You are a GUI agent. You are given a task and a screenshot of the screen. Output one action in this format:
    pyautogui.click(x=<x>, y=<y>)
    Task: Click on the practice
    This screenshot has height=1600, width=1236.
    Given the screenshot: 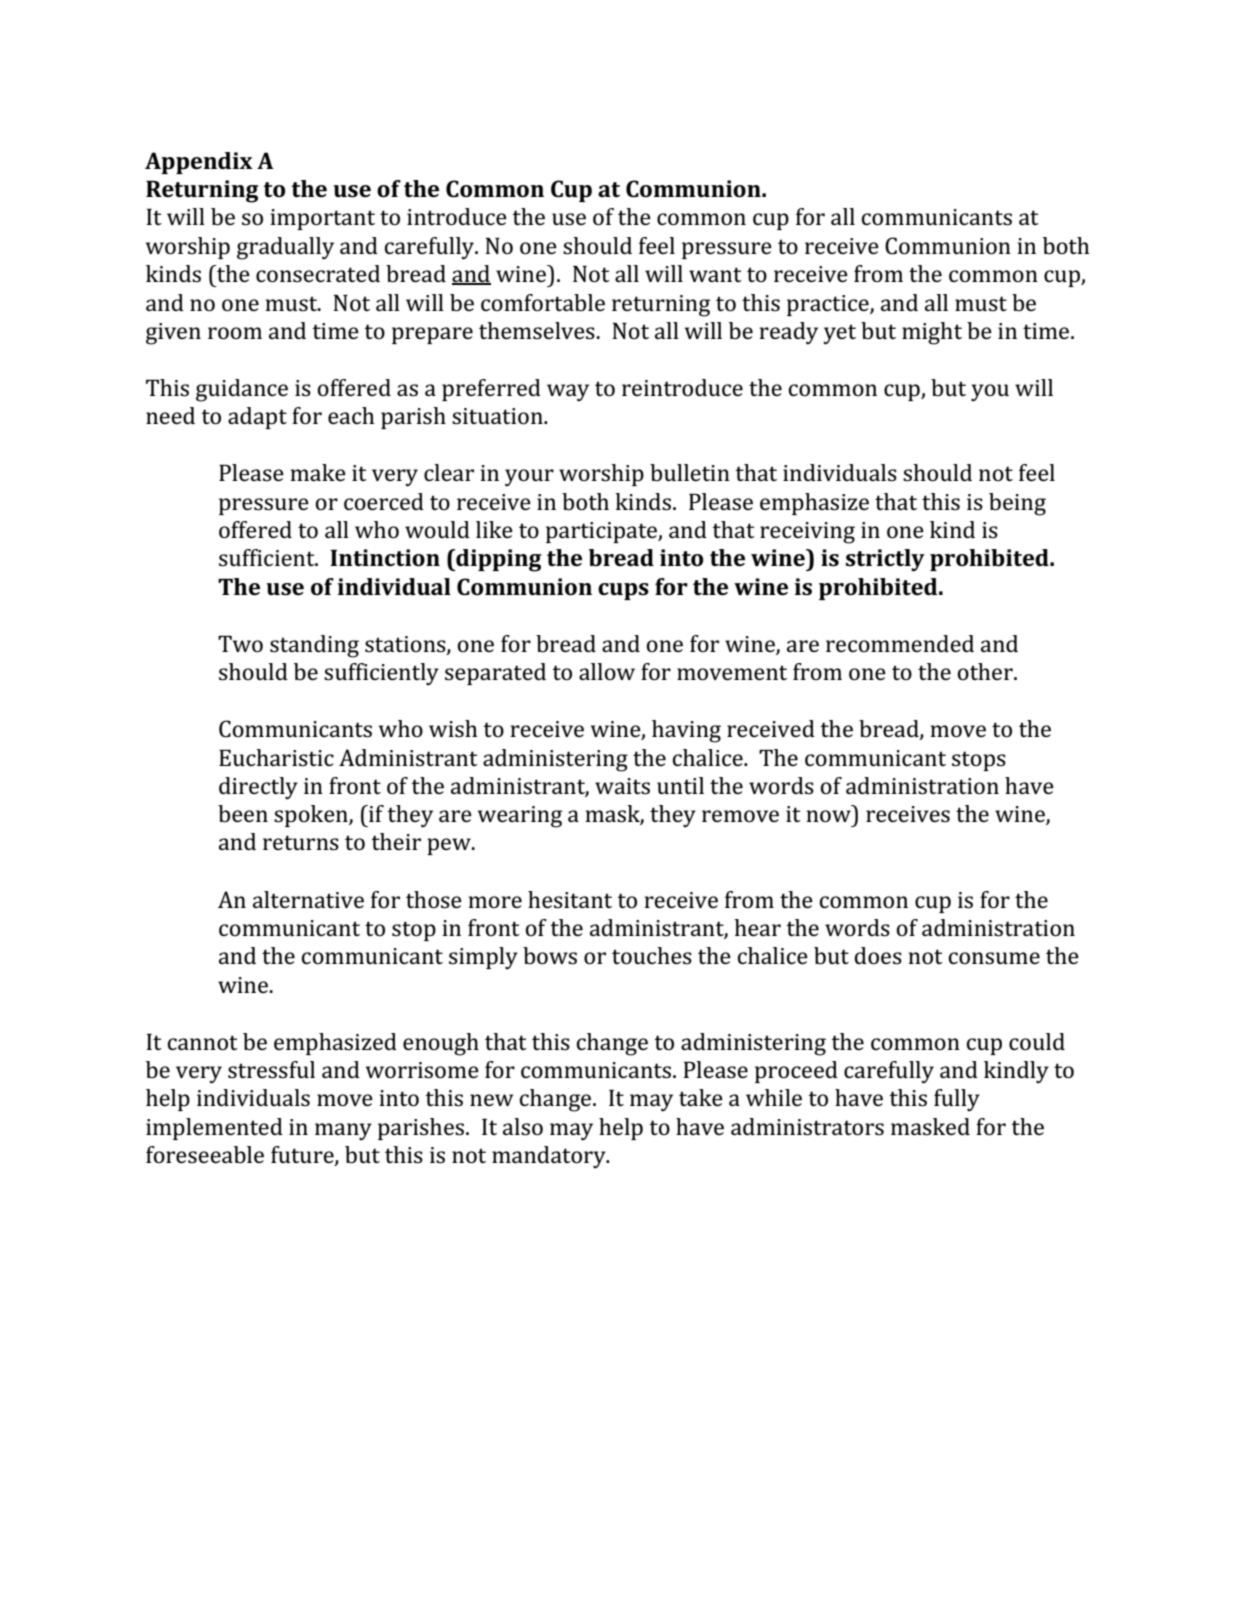 What is the action you would take?
    pyautogui.click(x=829, y=305)
